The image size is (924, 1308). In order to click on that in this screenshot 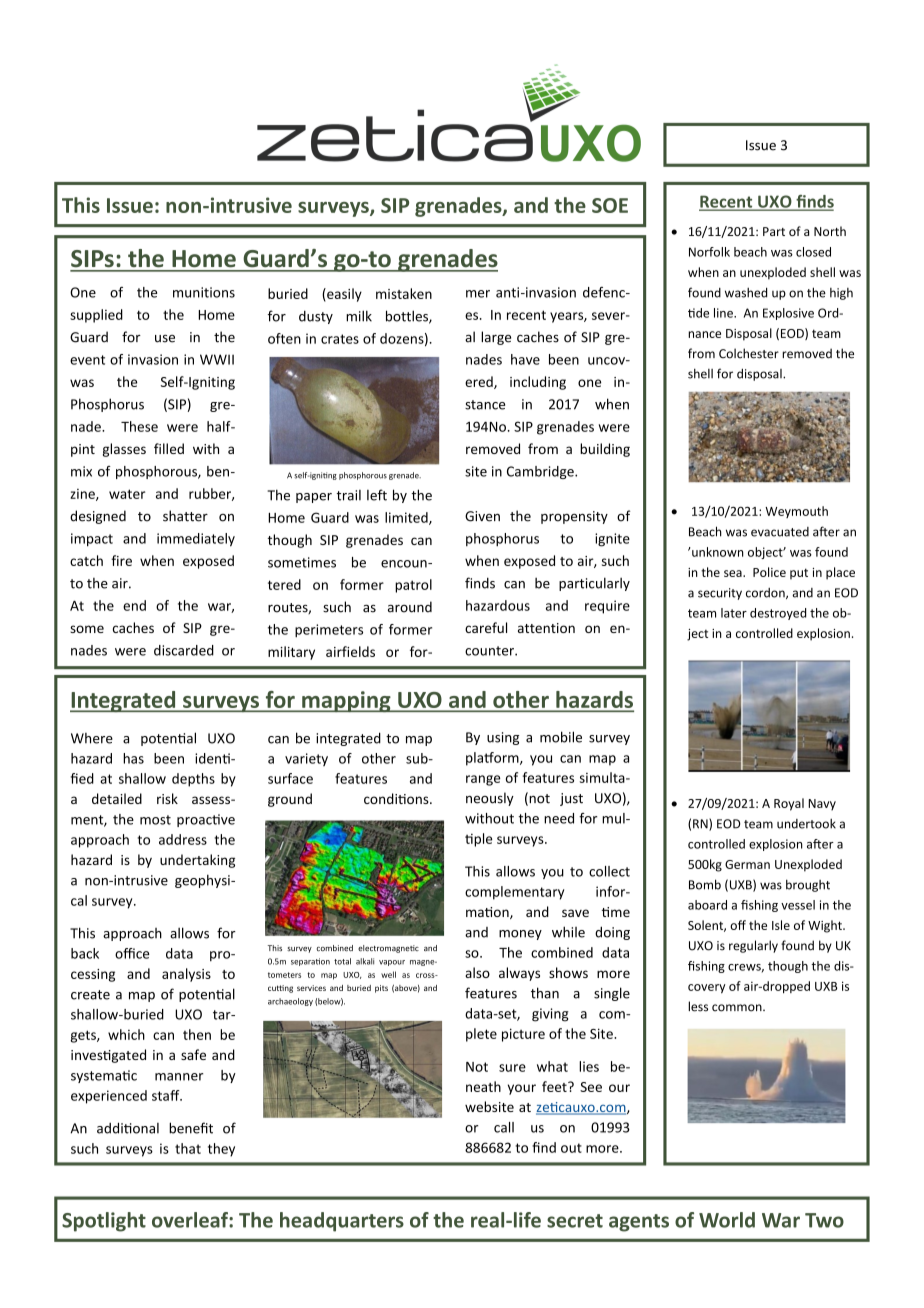, I will do `click(188, 1148)`.
